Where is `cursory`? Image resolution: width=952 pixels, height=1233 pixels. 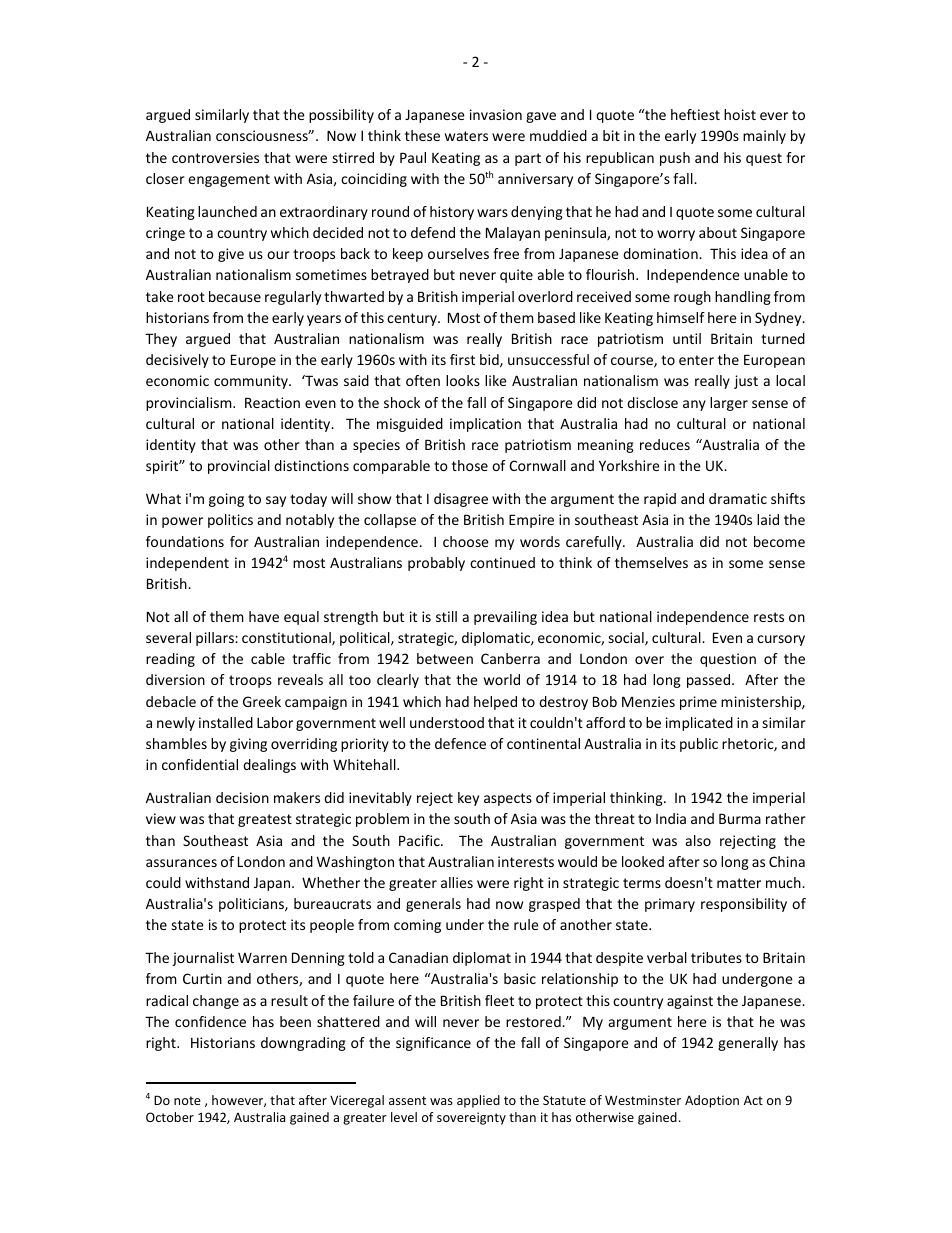
cursory is located at coordinates (781, 640).
